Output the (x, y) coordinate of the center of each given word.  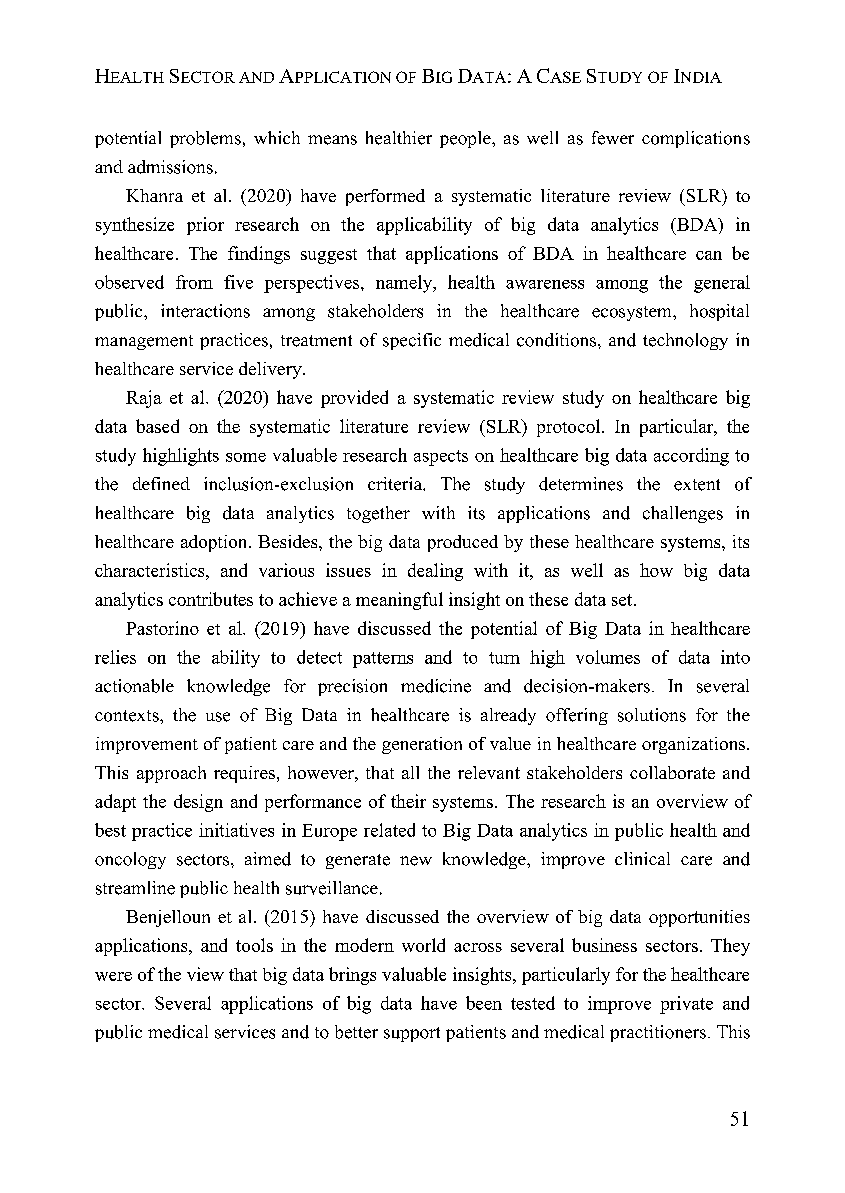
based (157, 426)
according (691, 457)
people (466, 139)
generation (422, 745)
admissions (170, 167)
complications (696, 139)
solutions (652, 715)
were (113, 976)
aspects (441, 458)
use (218, 717)
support (412, 1034)
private (686, 1005)
